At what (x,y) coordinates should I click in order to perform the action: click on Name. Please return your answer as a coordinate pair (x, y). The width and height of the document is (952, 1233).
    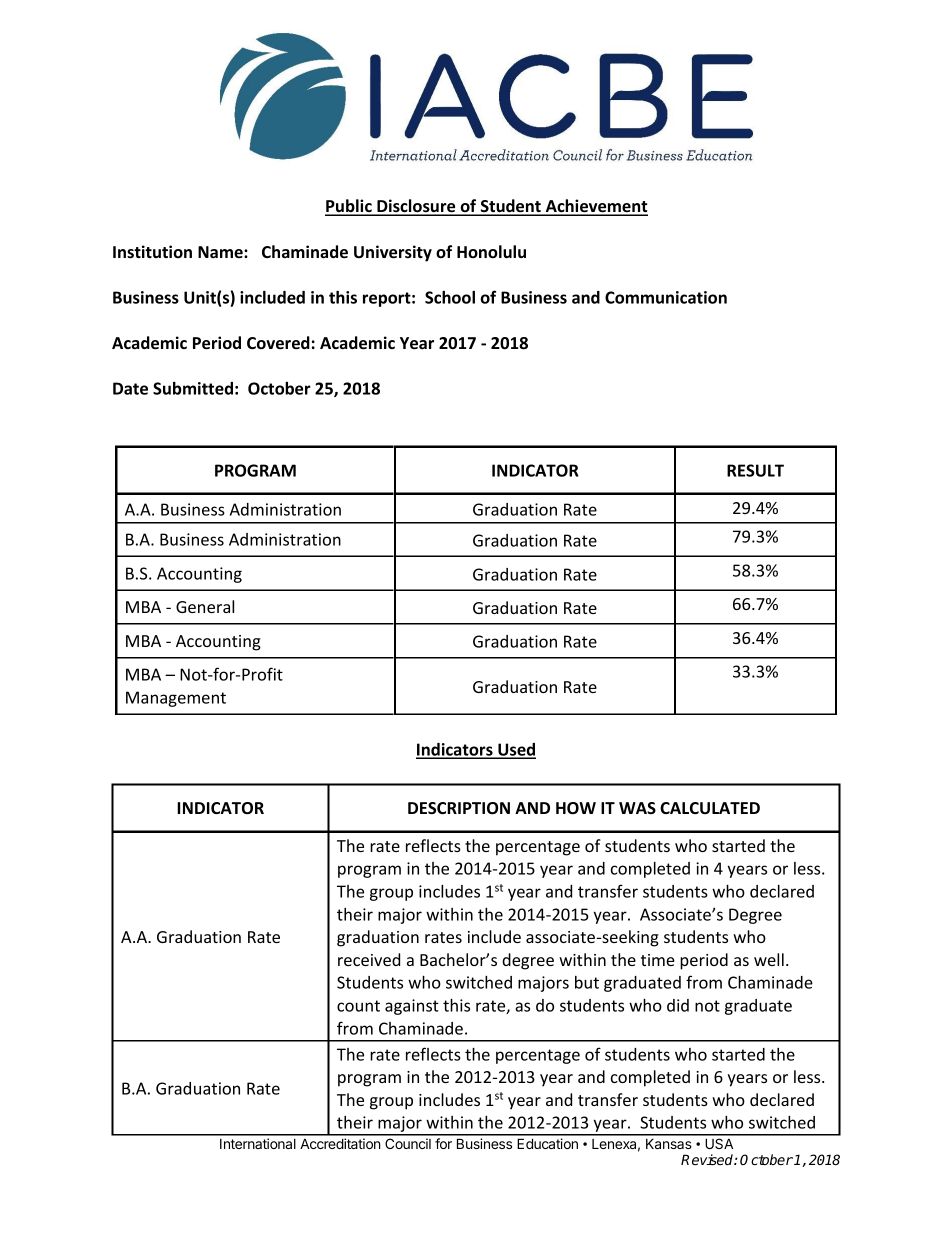
    Looking at the image, I should click on (221, 252).
